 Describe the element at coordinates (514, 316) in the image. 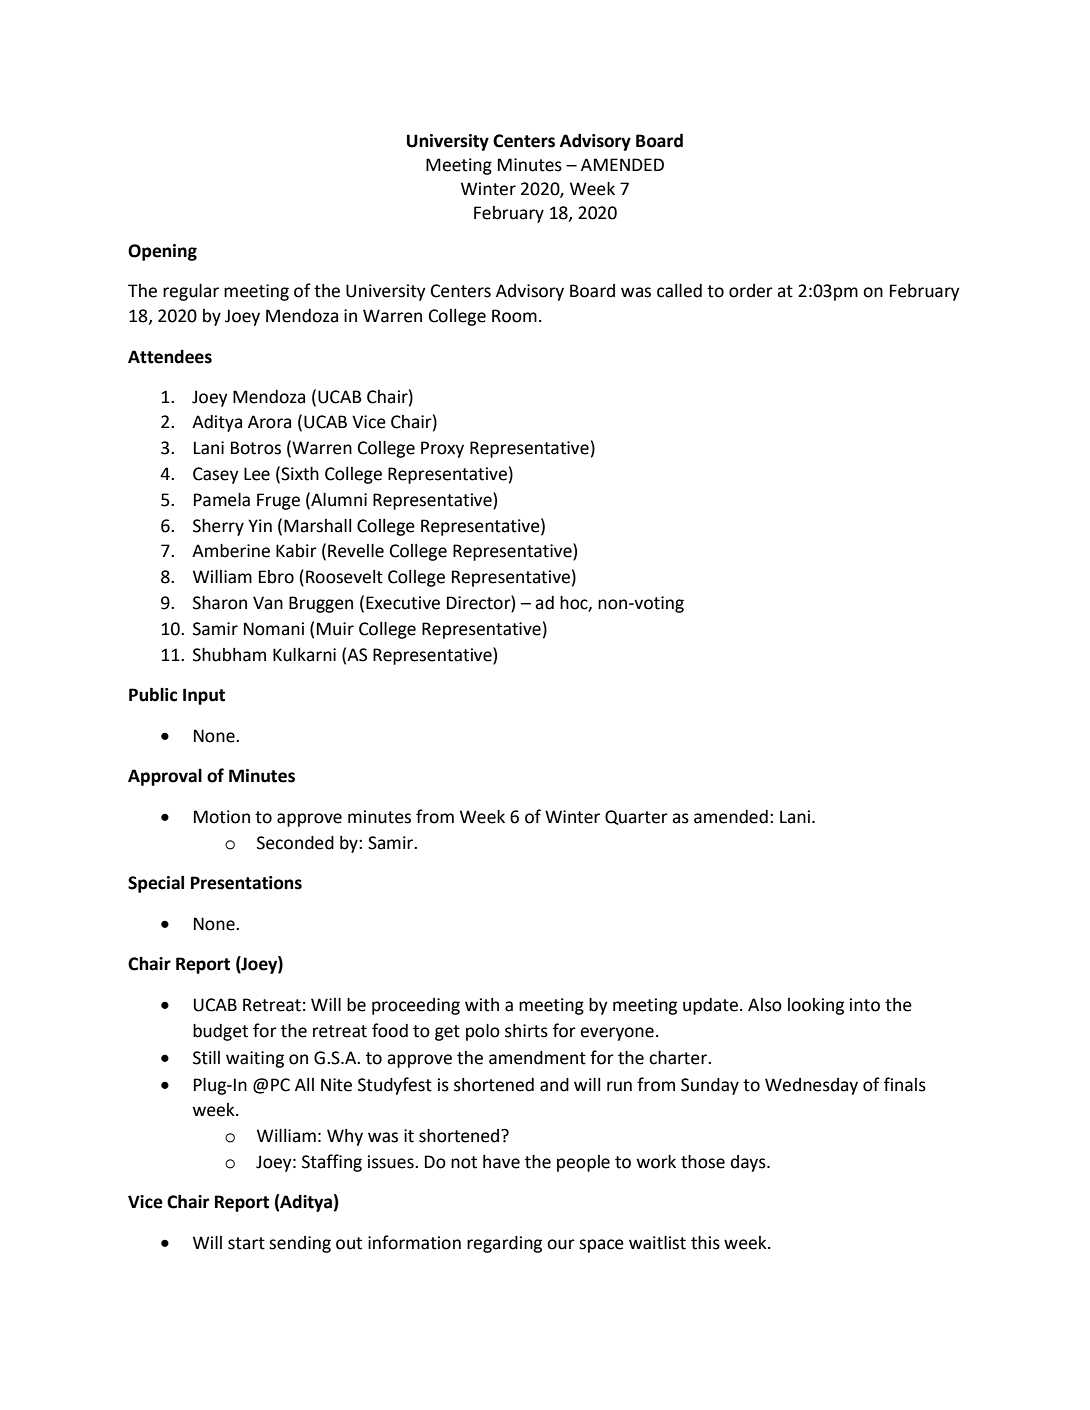

I see `Room` at that location.
